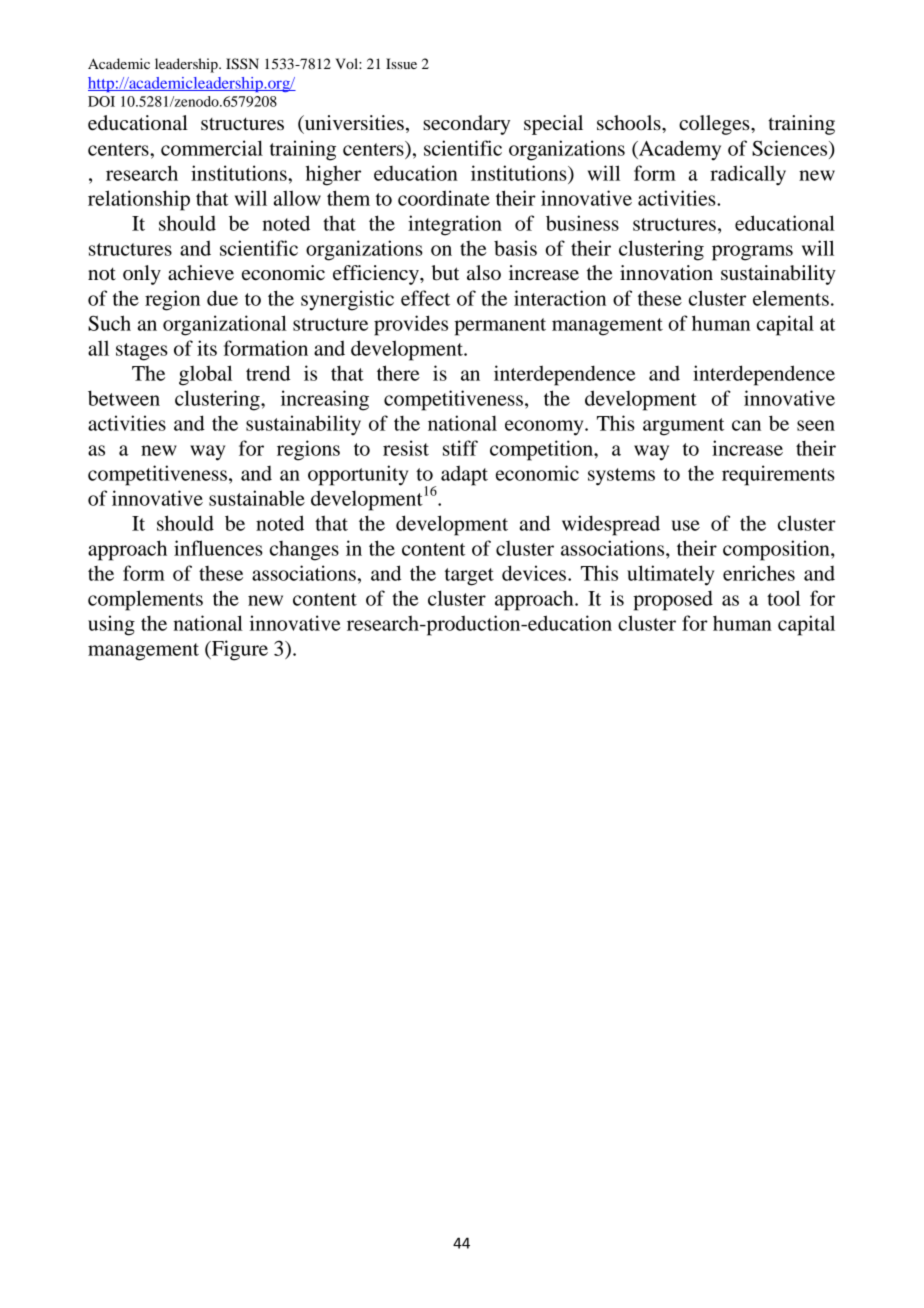  What do you see at coordinates (139, 200) in the page?
I see `relationship` at bounding box center [139, 200].
